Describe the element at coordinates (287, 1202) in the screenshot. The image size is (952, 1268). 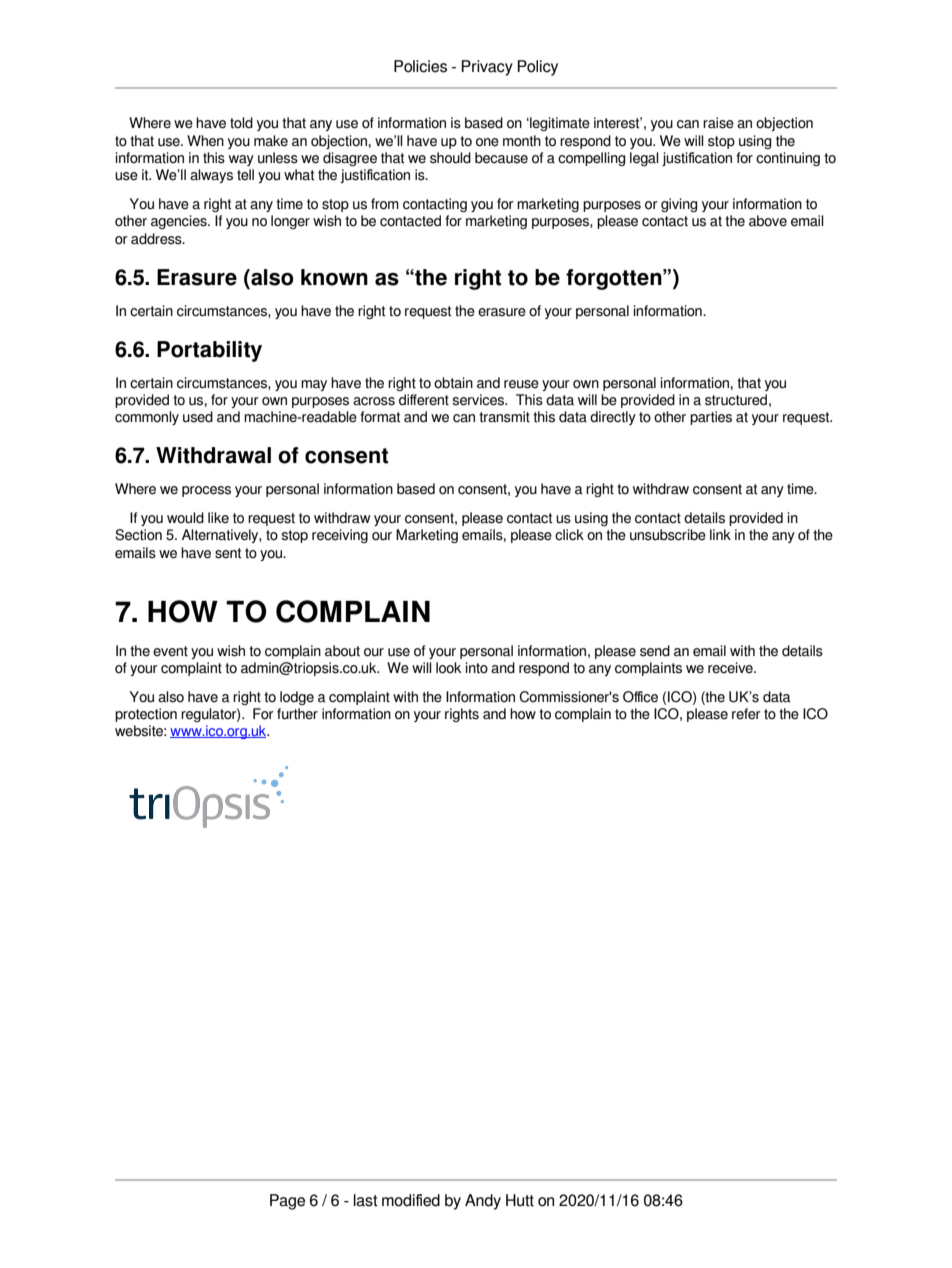
I see `Page` at that location.
